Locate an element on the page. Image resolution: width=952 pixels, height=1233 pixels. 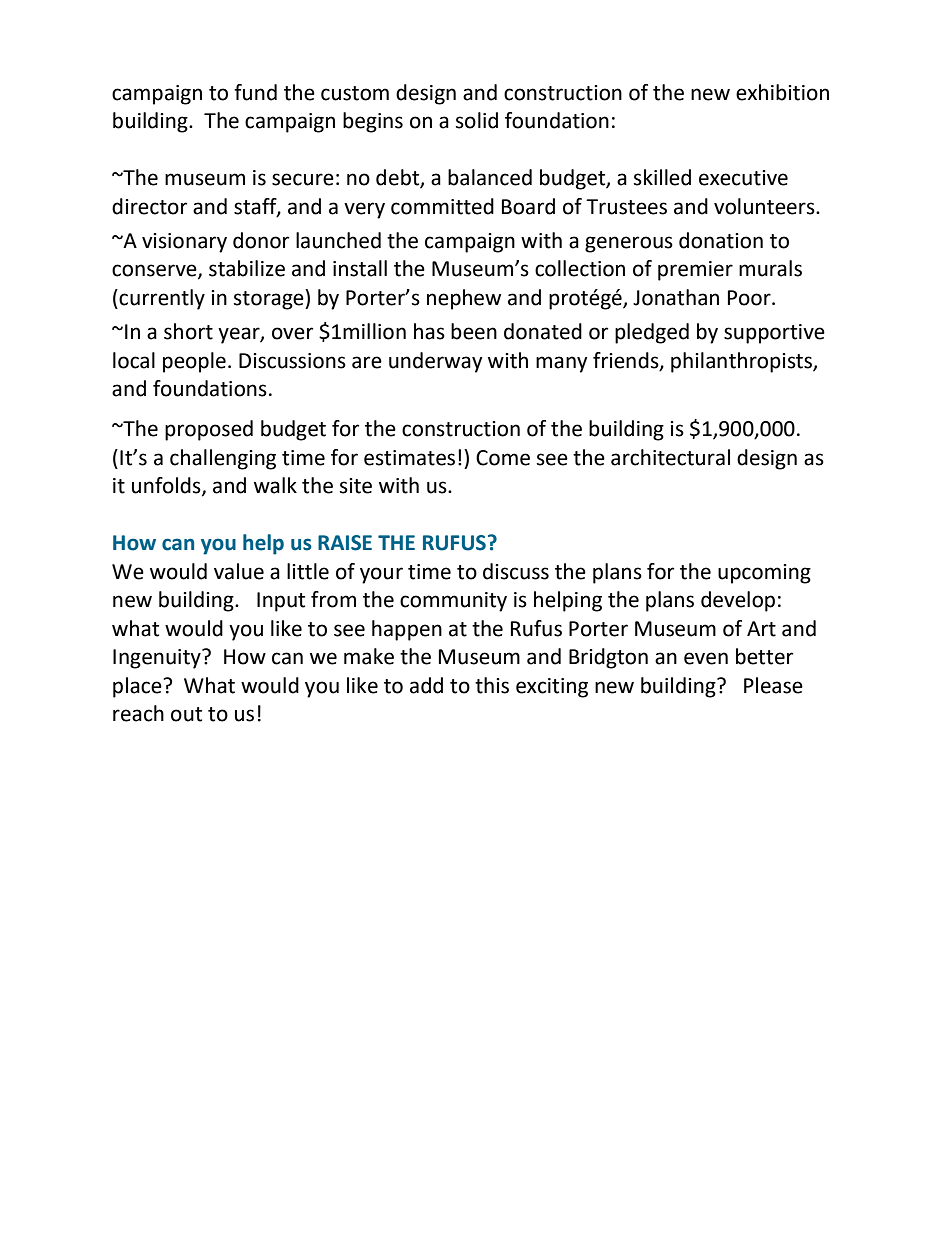
proposed is located at coordinates (209, 430).
